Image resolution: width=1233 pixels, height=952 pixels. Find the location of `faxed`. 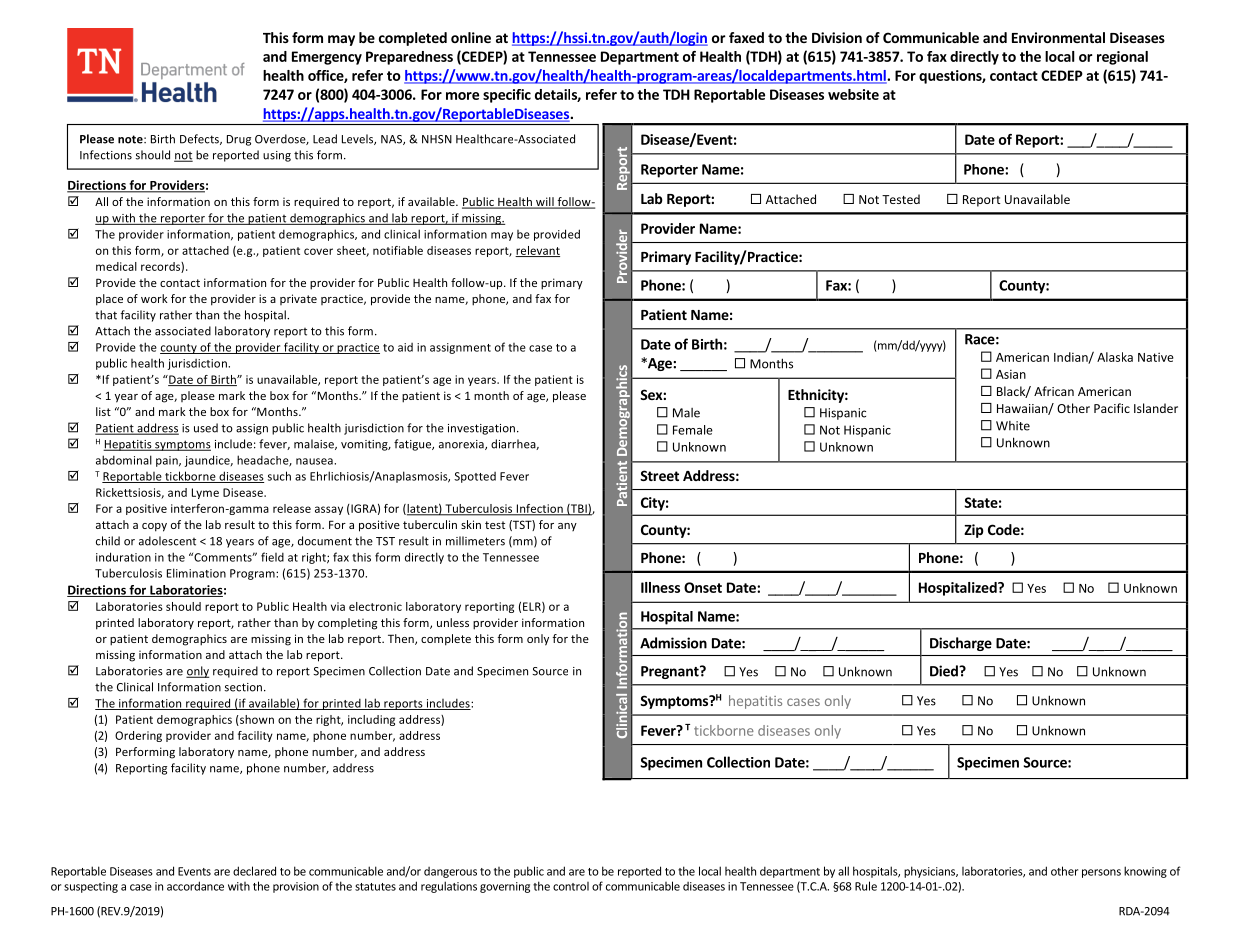

faxed is located at coordinates (746, 37).
